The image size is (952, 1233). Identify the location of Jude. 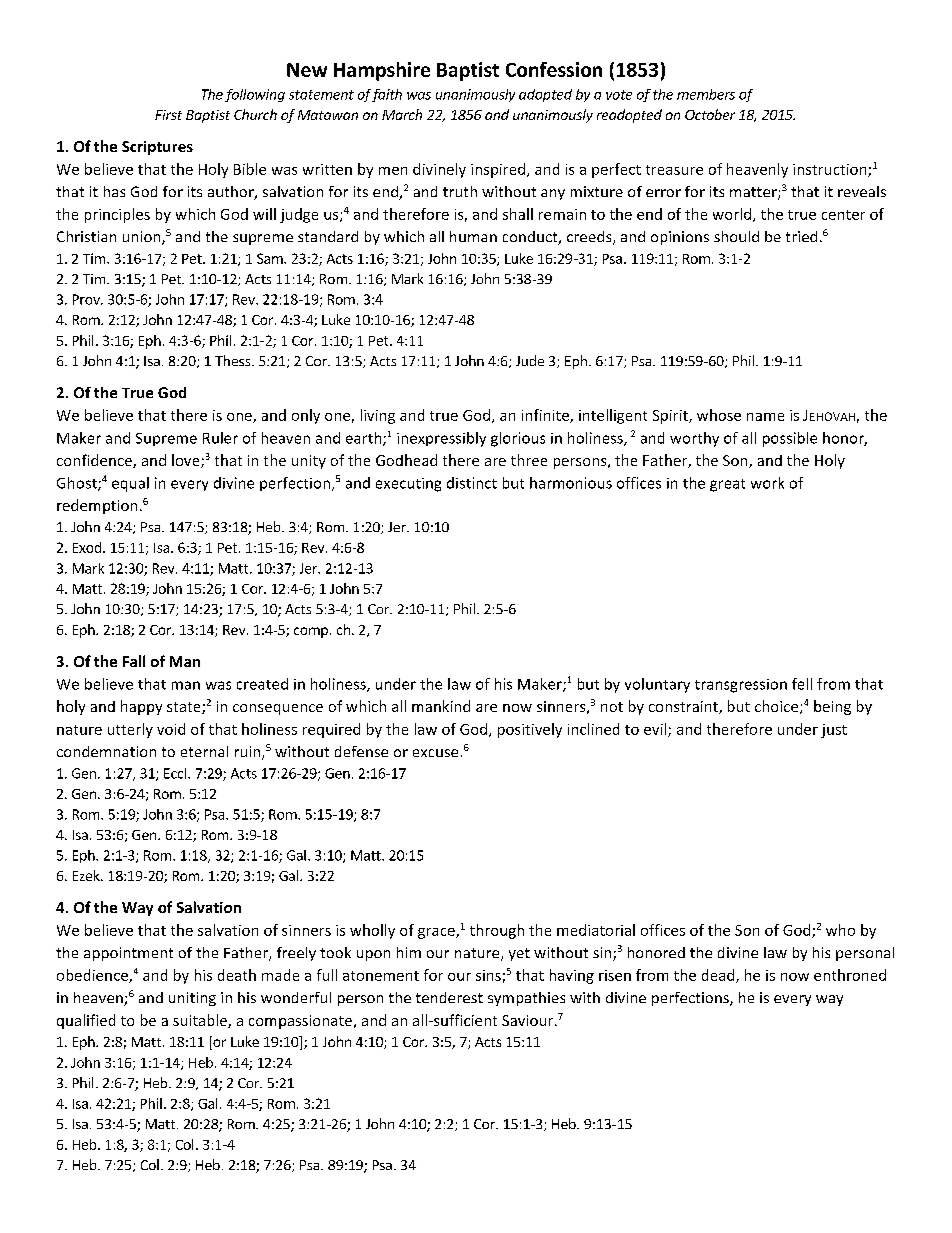
(530, 360).
